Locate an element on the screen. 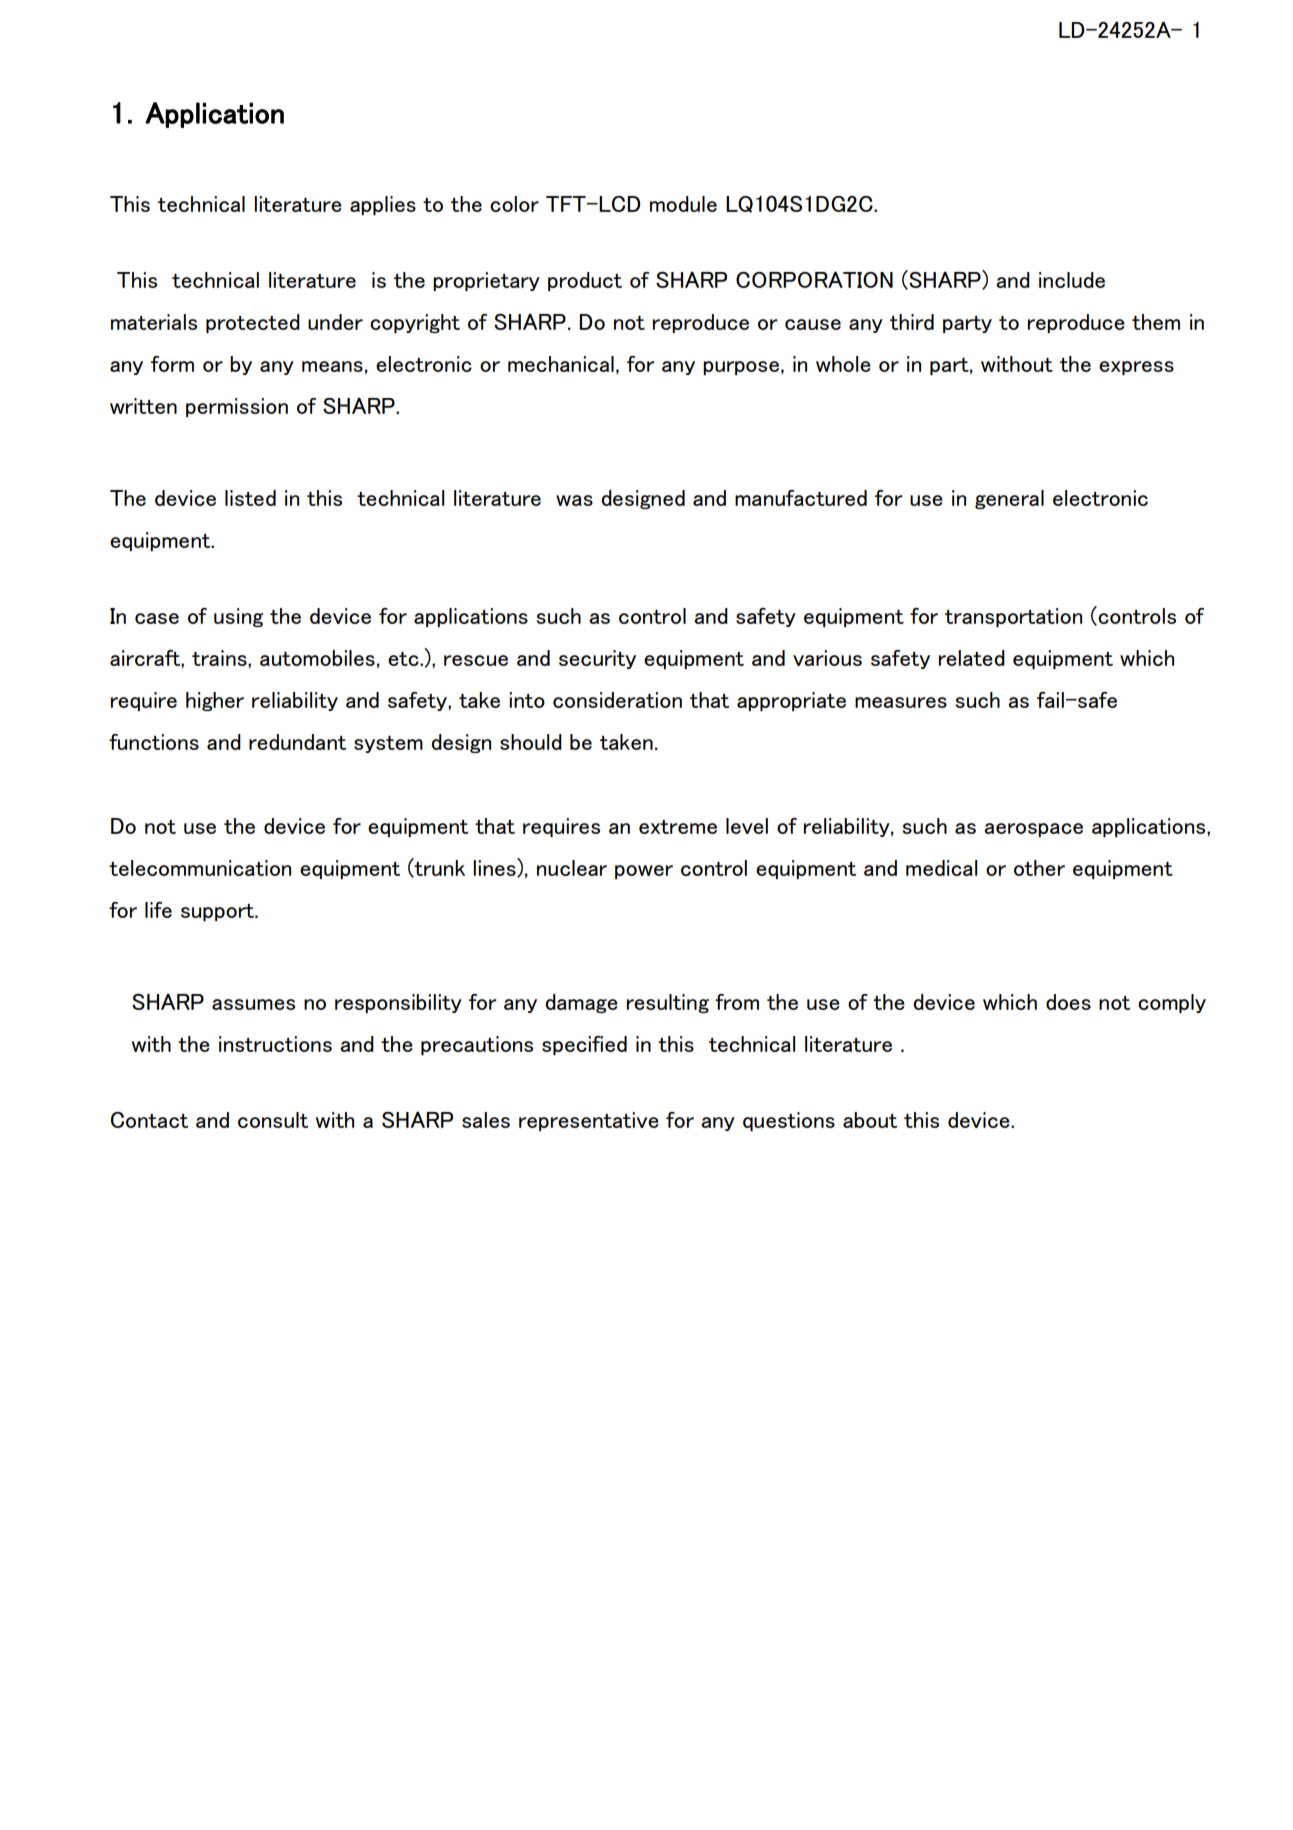 The image size is (1293, 1830). transportation is located at coordinates (1013, 617).
